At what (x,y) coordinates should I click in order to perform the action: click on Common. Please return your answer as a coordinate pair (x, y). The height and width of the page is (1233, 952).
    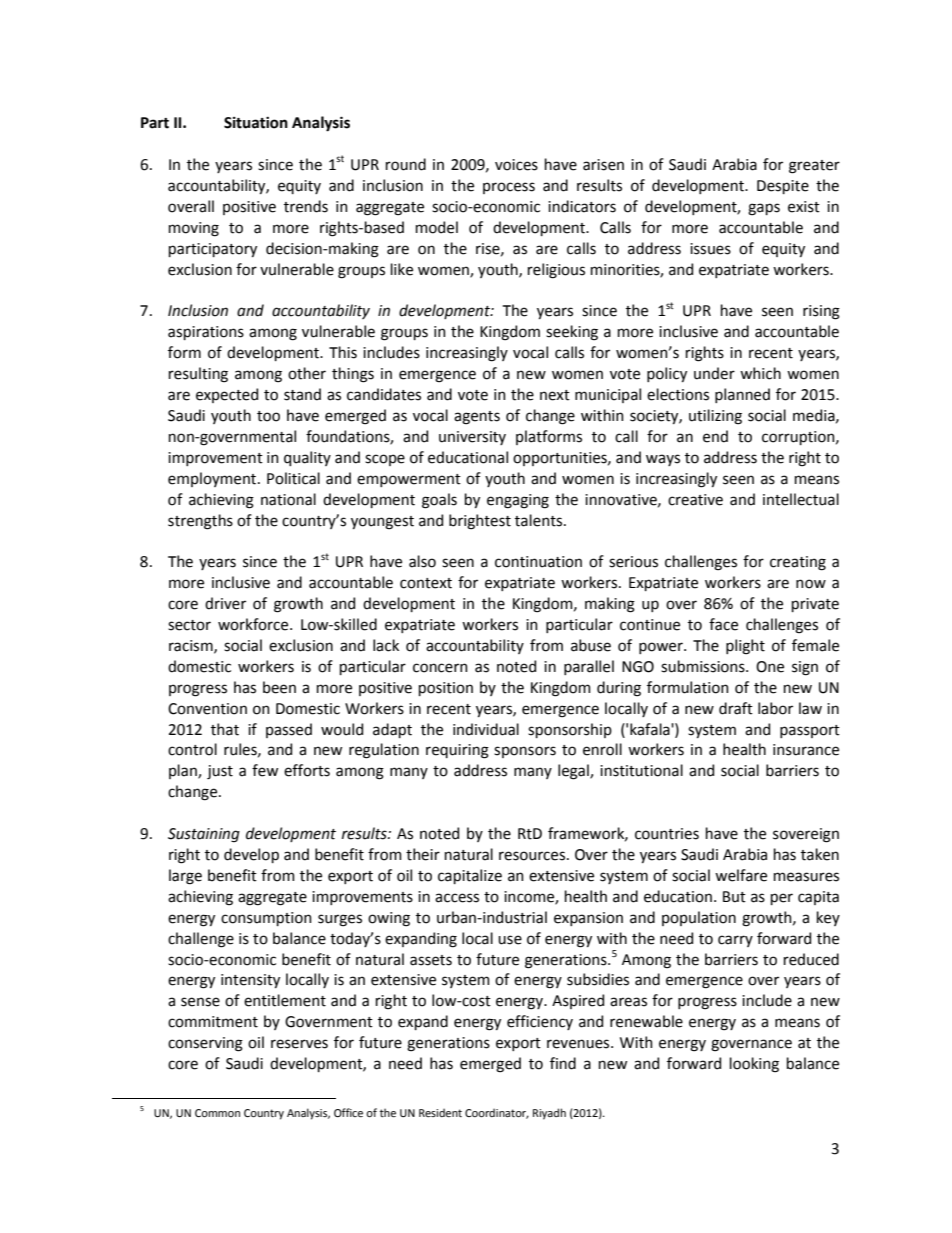
    Looking at the image, I should click on (217, 1113).
